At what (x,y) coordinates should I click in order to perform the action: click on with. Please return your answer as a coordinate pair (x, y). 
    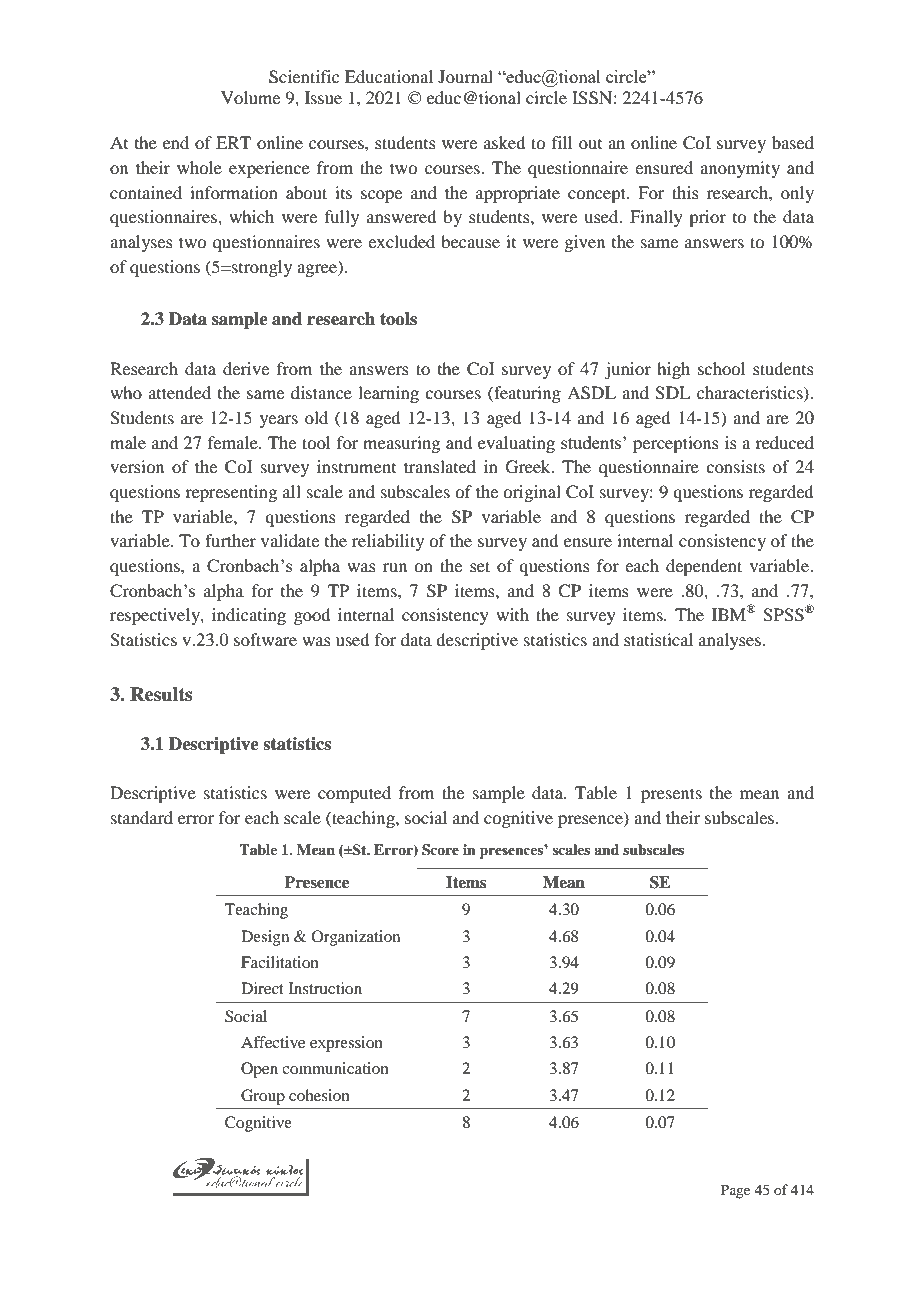
    Looking at the image, I should click on (512, 614).
